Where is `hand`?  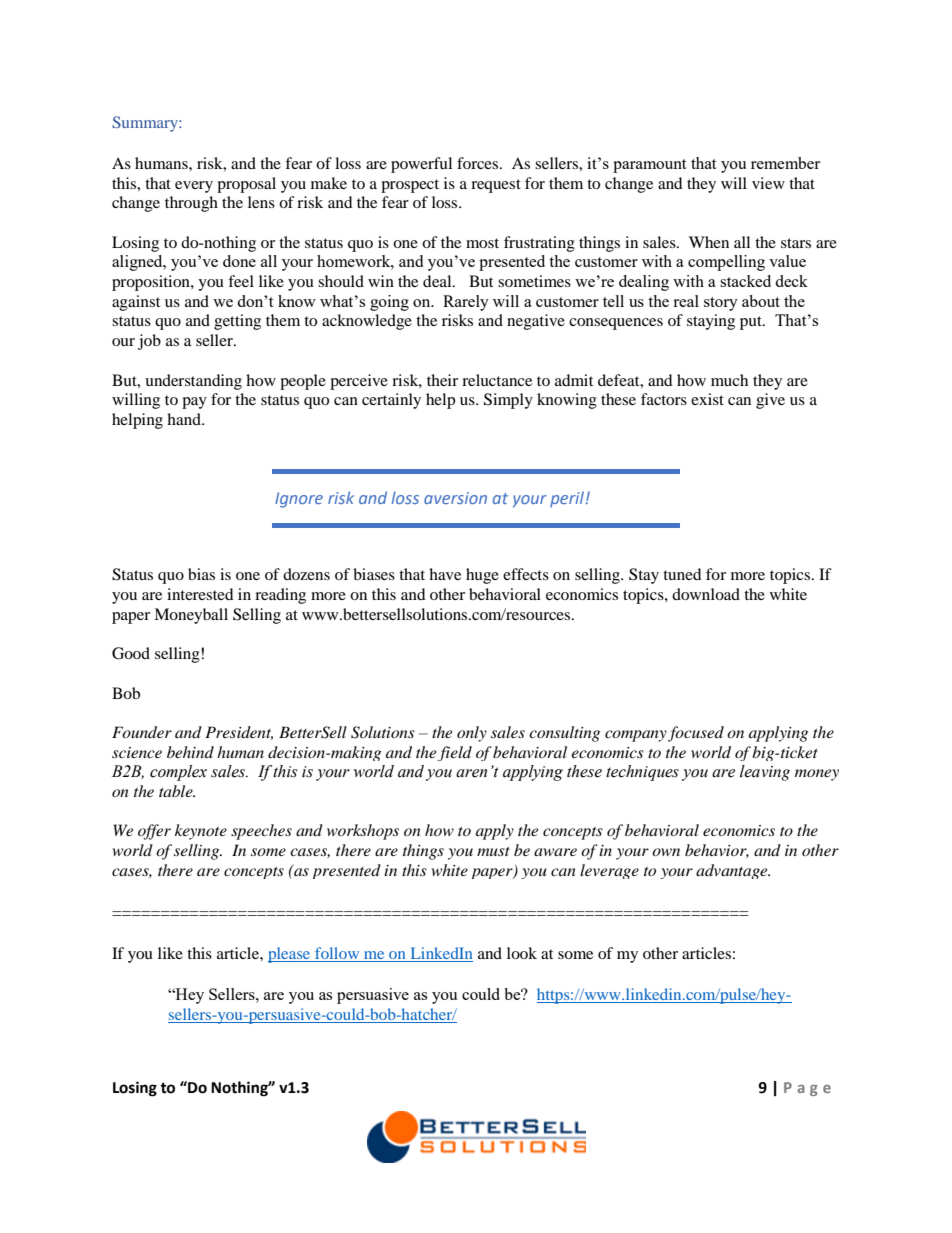
hand is located at coordinates (185, 419).
